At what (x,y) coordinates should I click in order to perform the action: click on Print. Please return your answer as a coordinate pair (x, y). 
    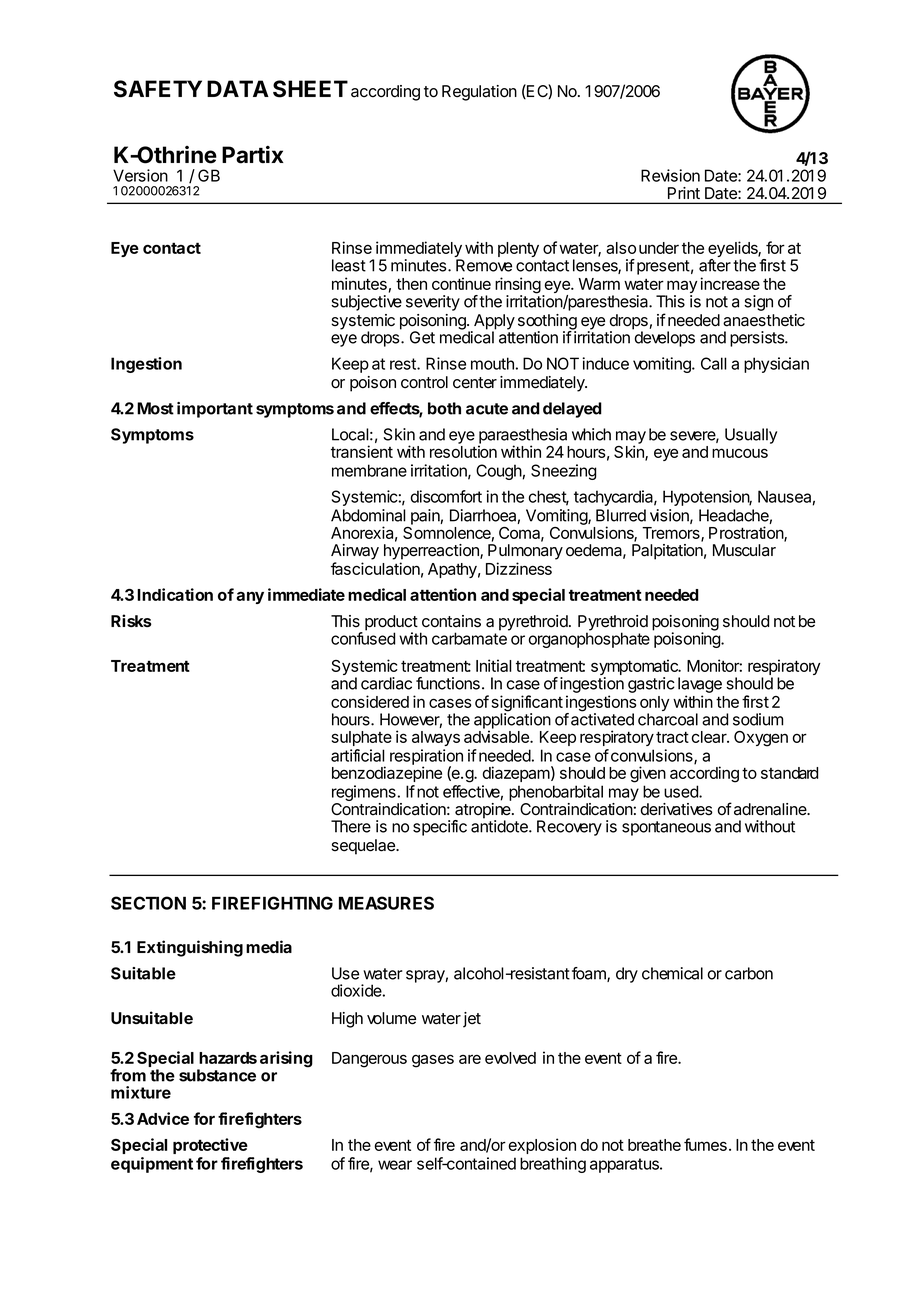
    Looking at the image, I should click on (684, 193).
